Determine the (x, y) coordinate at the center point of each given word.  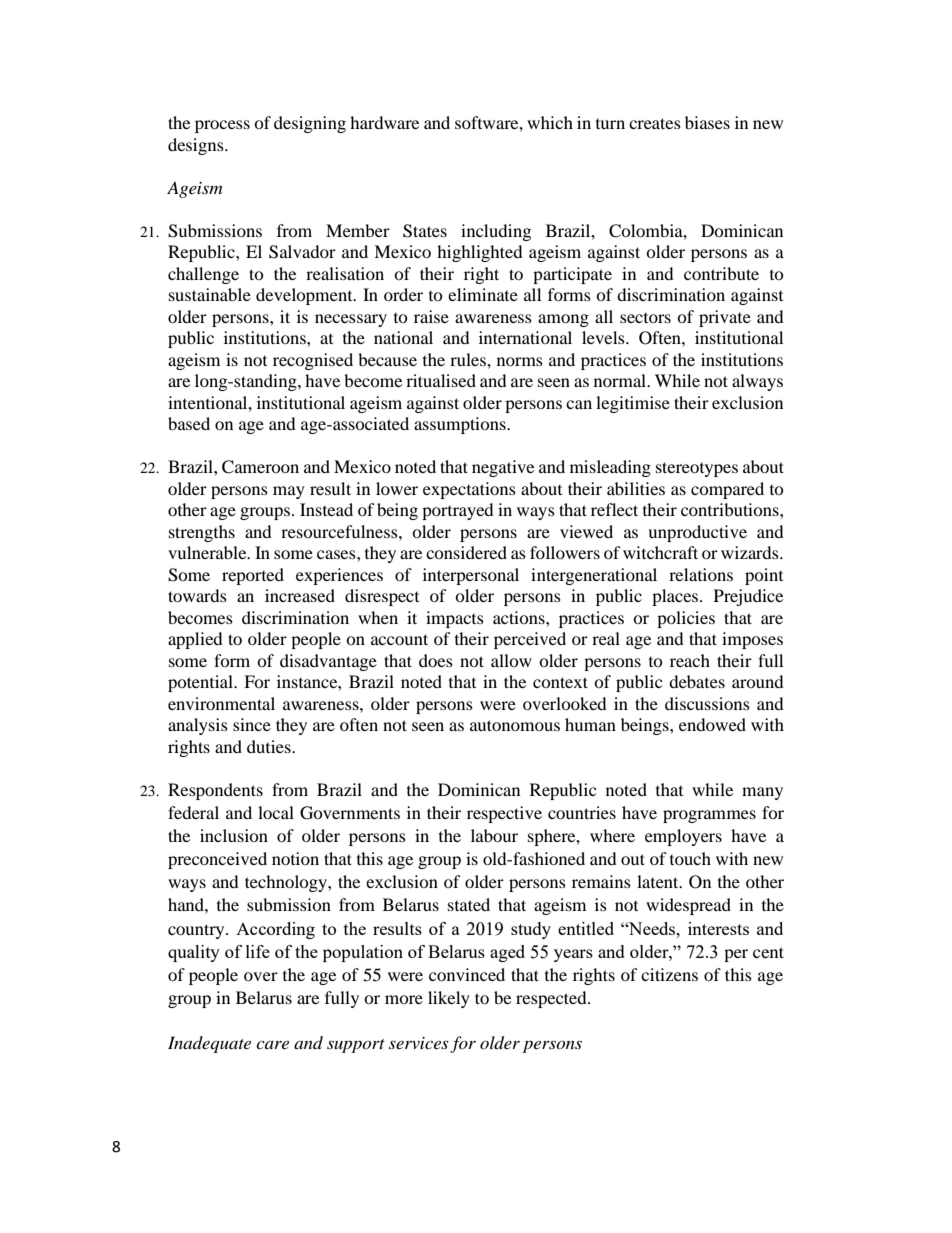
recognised (313, 361)
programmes (709, 816)
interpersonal (471, 576)
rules (469, 359)
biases (707, 122)
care (272, 1044)
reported (253, 576)
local (276, 812)
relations (701, 574)
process (222, 126)
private (725, 318)
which (550, 122)
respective (504, 814)
